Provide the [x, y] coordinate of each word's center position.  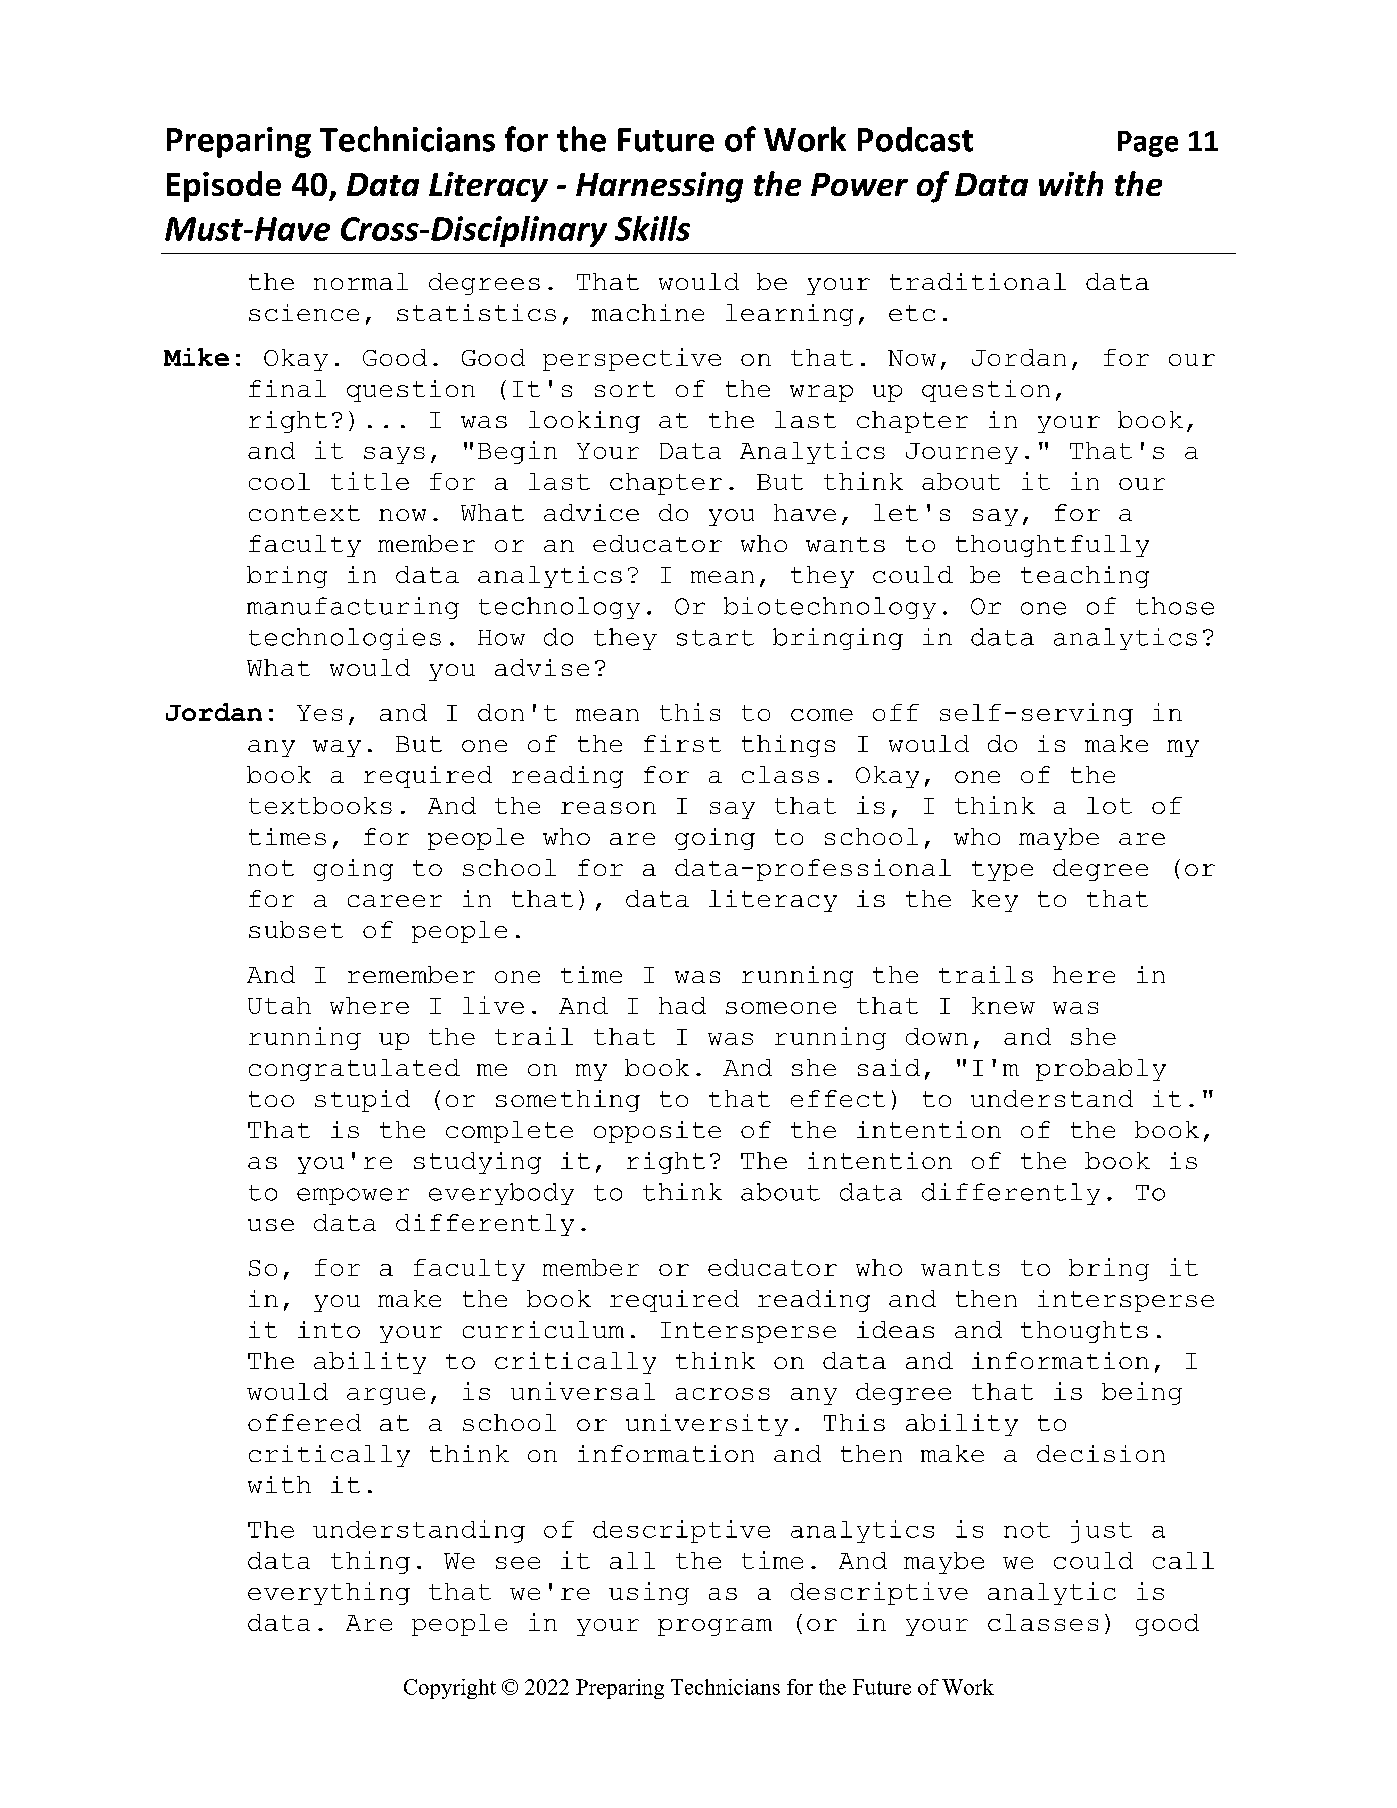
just [1101, 1531]
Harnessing [659, 187]
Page [1148, 144]
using [649, 1593]
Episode [224, 186]
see [518, 1563]
